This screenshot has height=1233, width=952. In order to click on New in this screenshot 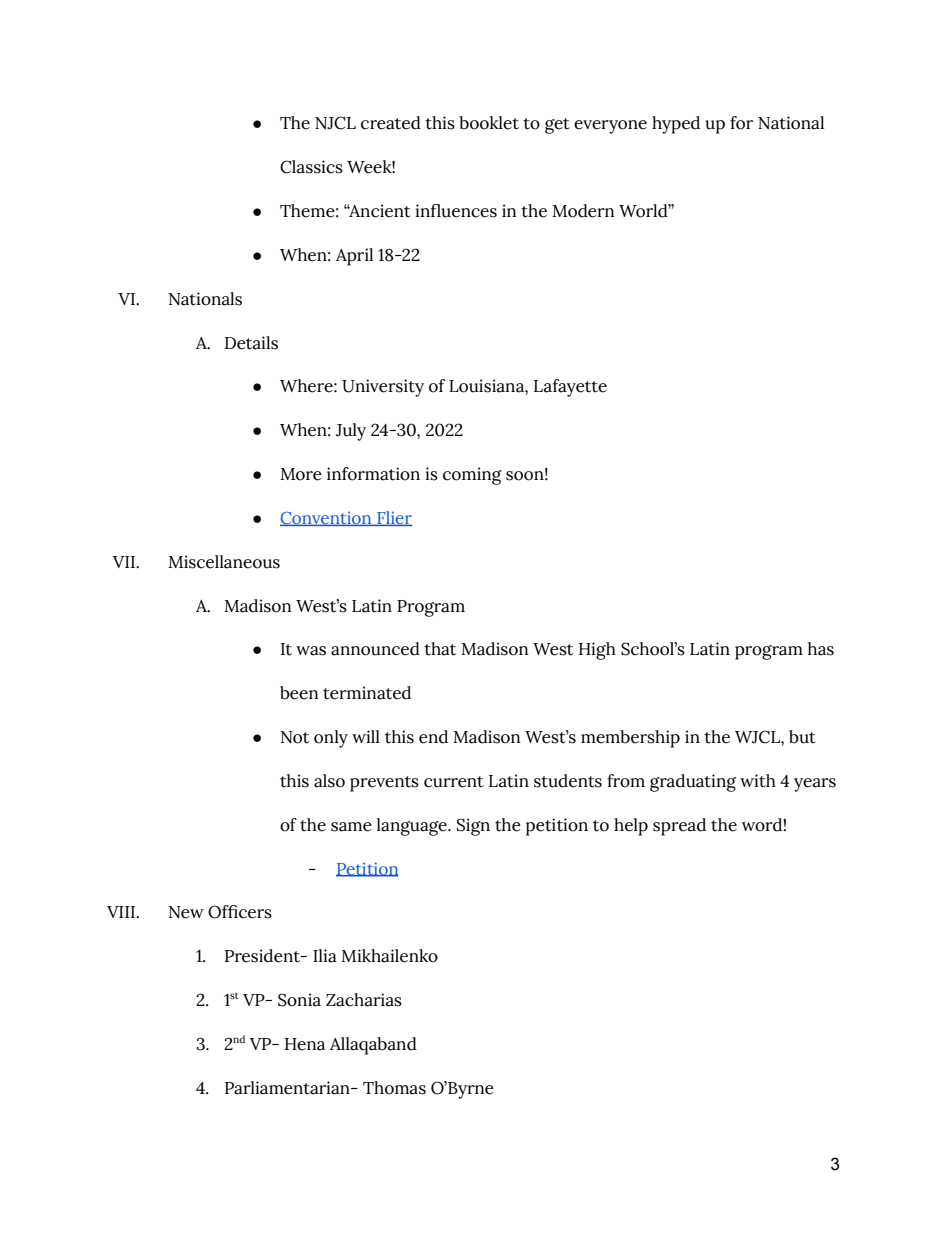, I will do `click(186, 912)`.
